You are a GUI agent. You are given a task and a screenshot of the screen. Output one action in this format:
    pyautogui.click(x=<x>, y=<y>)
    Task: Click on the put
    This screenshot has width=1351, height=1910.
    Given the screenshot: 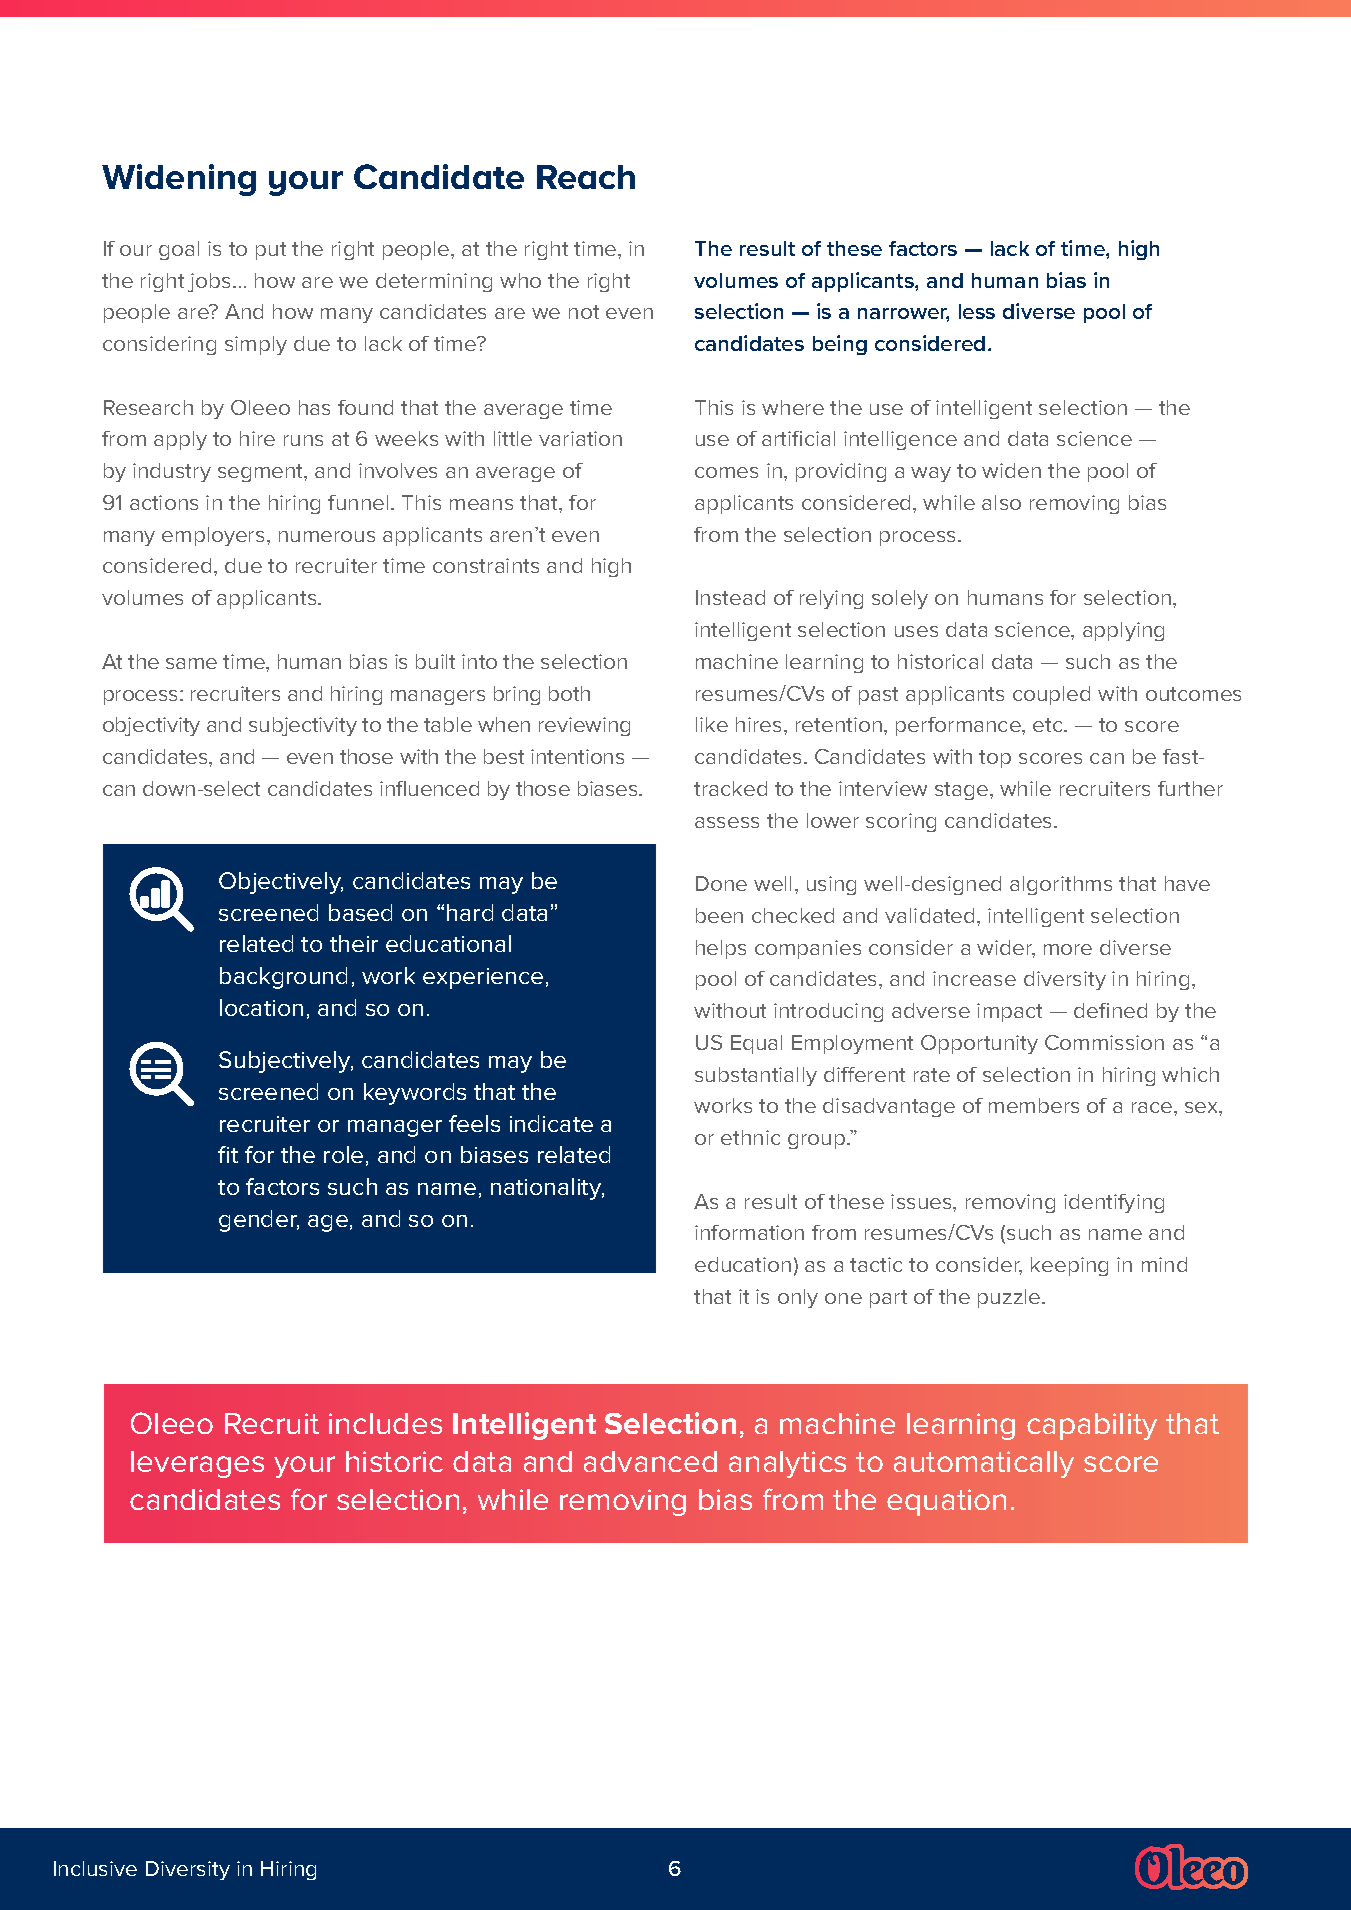 What is the action you would take?
    pyautogui.click(x=271, y=251)
